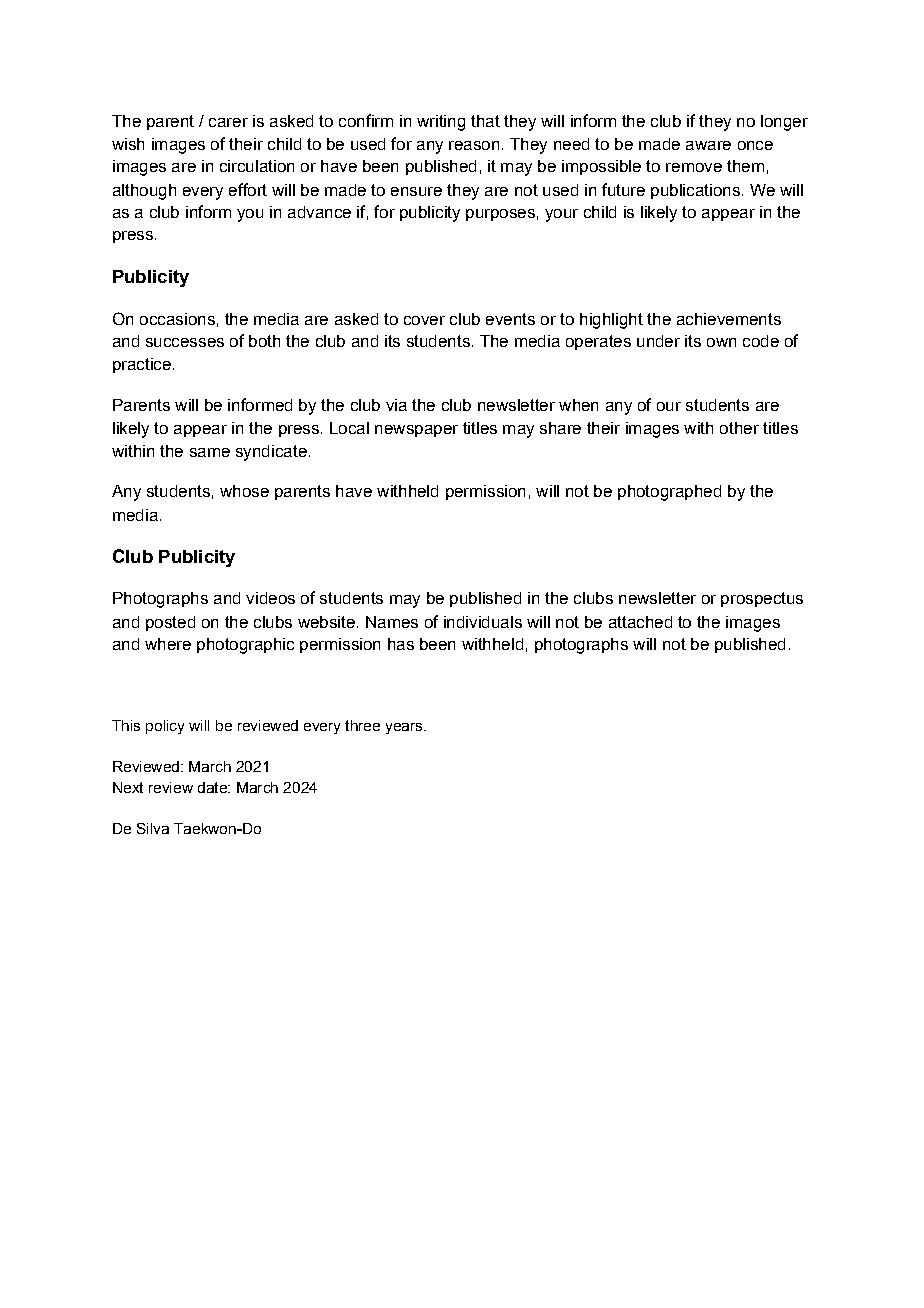  Describe the element at coordinates (270, 598) in the screenshot. I see `videos` at that location.
